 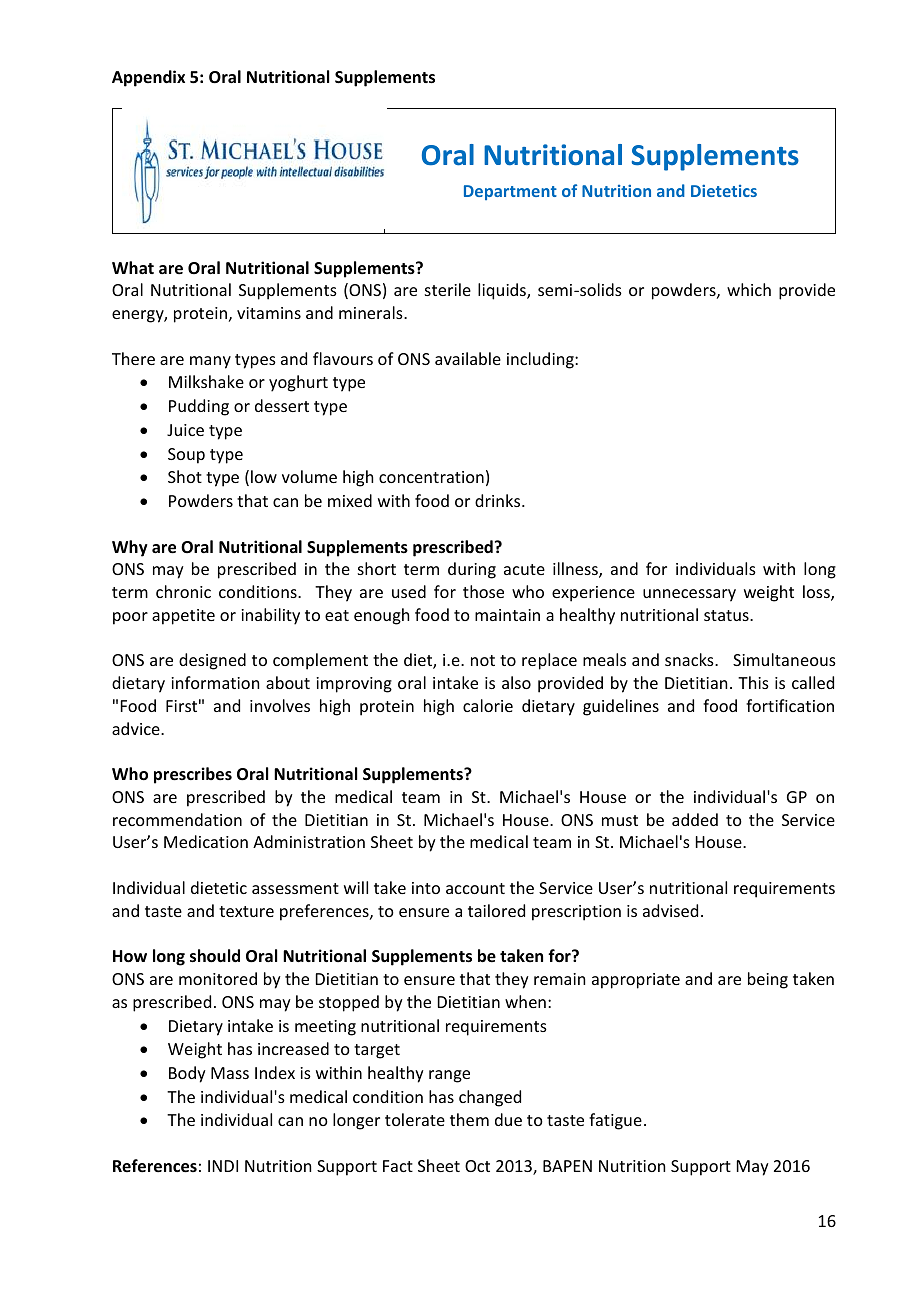 I want to click on calorie, so click(x=488, y=705).
